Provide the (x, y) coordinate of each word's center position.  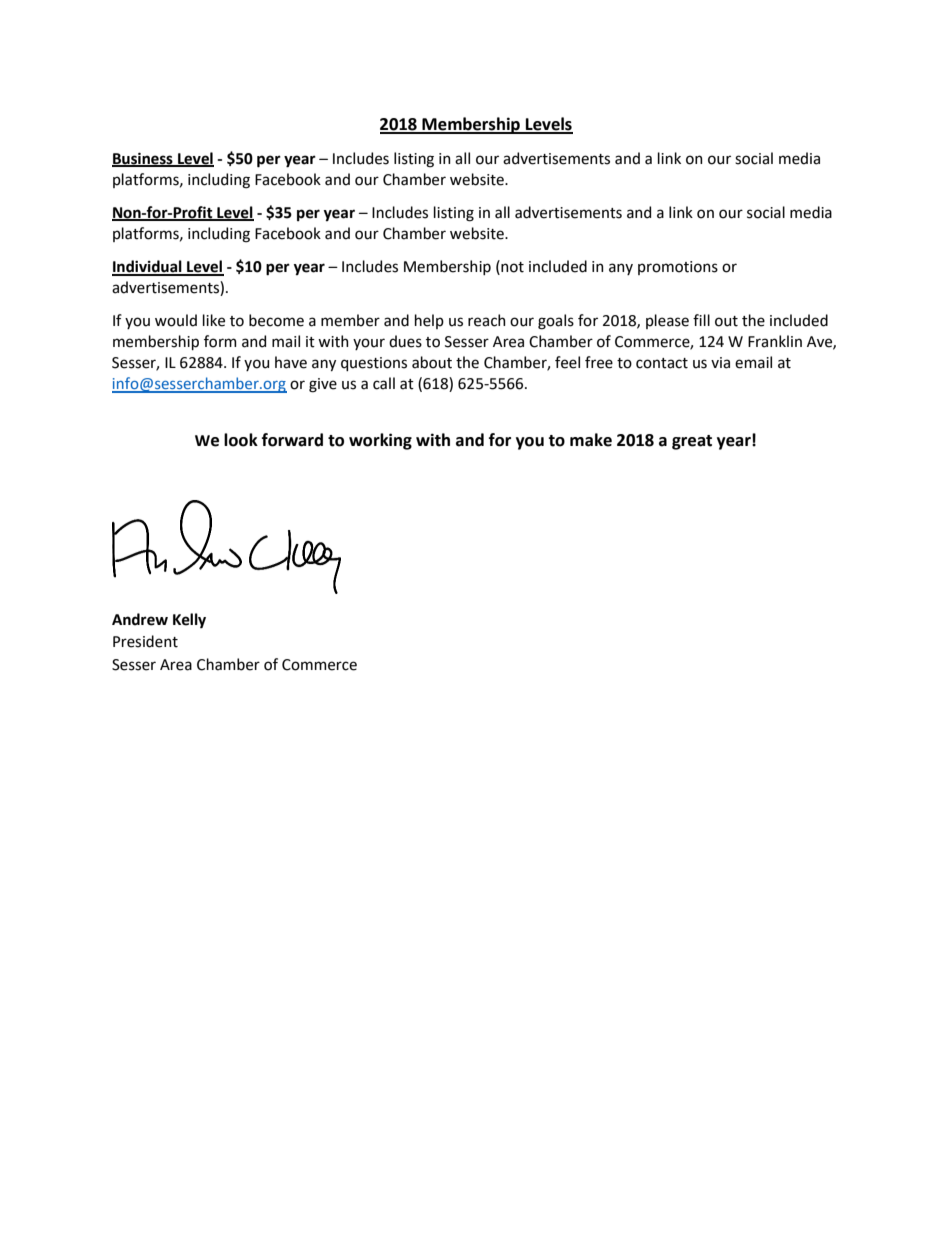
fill (701, 320)
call (384, 383)
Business (143, 159)
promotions (678, 268)
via (720, 363)
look (241, 440)
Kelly (189, 620)
